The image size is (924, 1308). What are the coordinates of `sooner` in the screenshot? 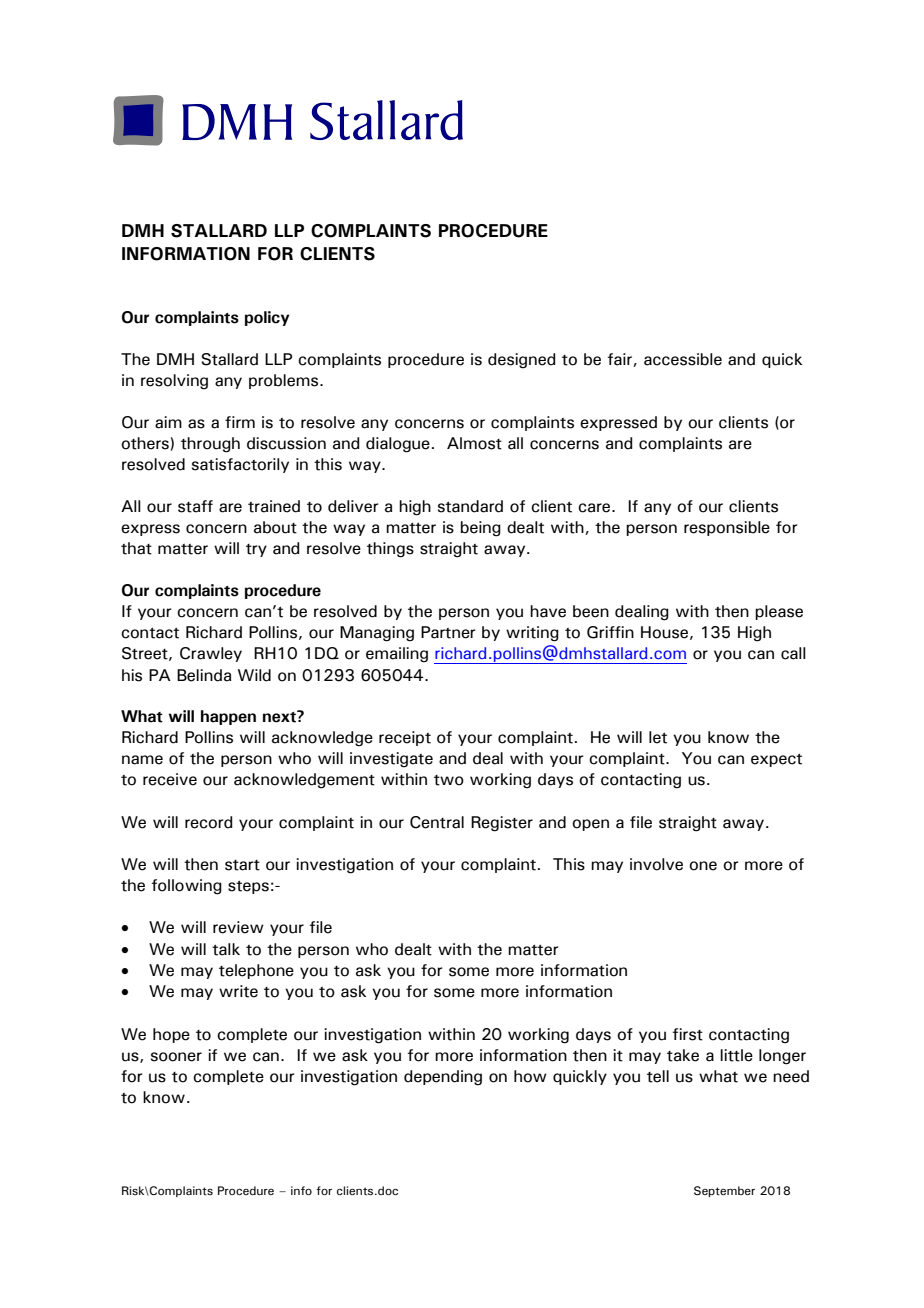 It's located at (176, 1057).
